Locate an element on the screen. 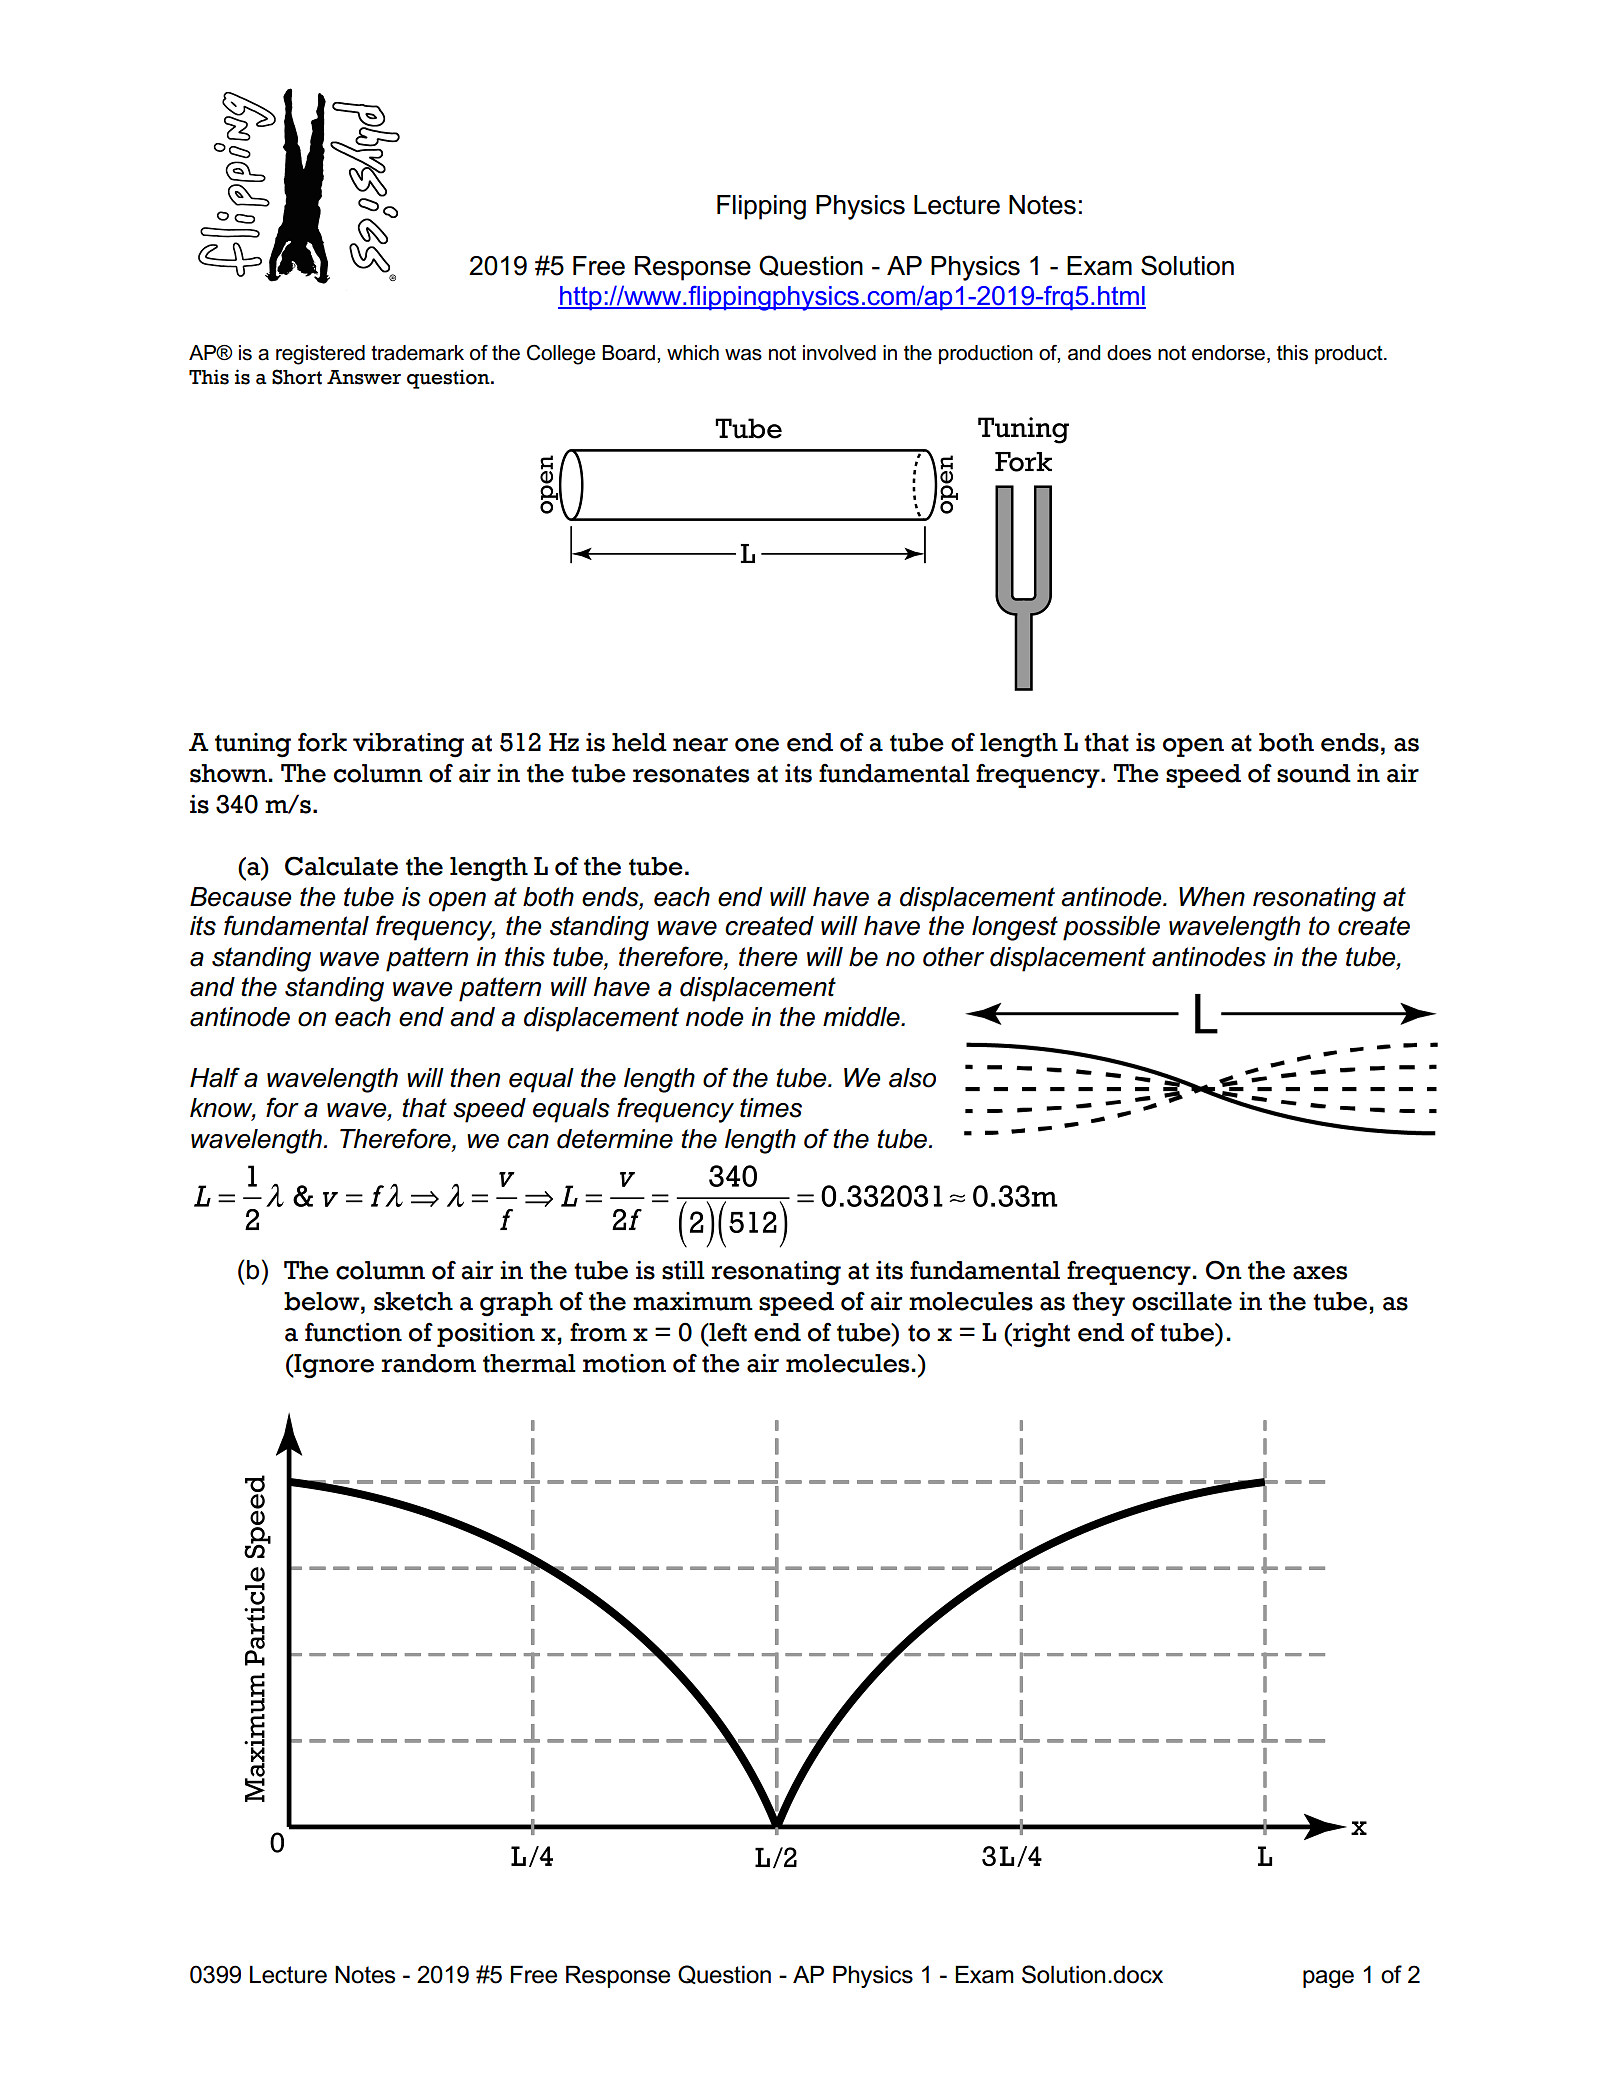  fork is located at coordinates (322, 742).
